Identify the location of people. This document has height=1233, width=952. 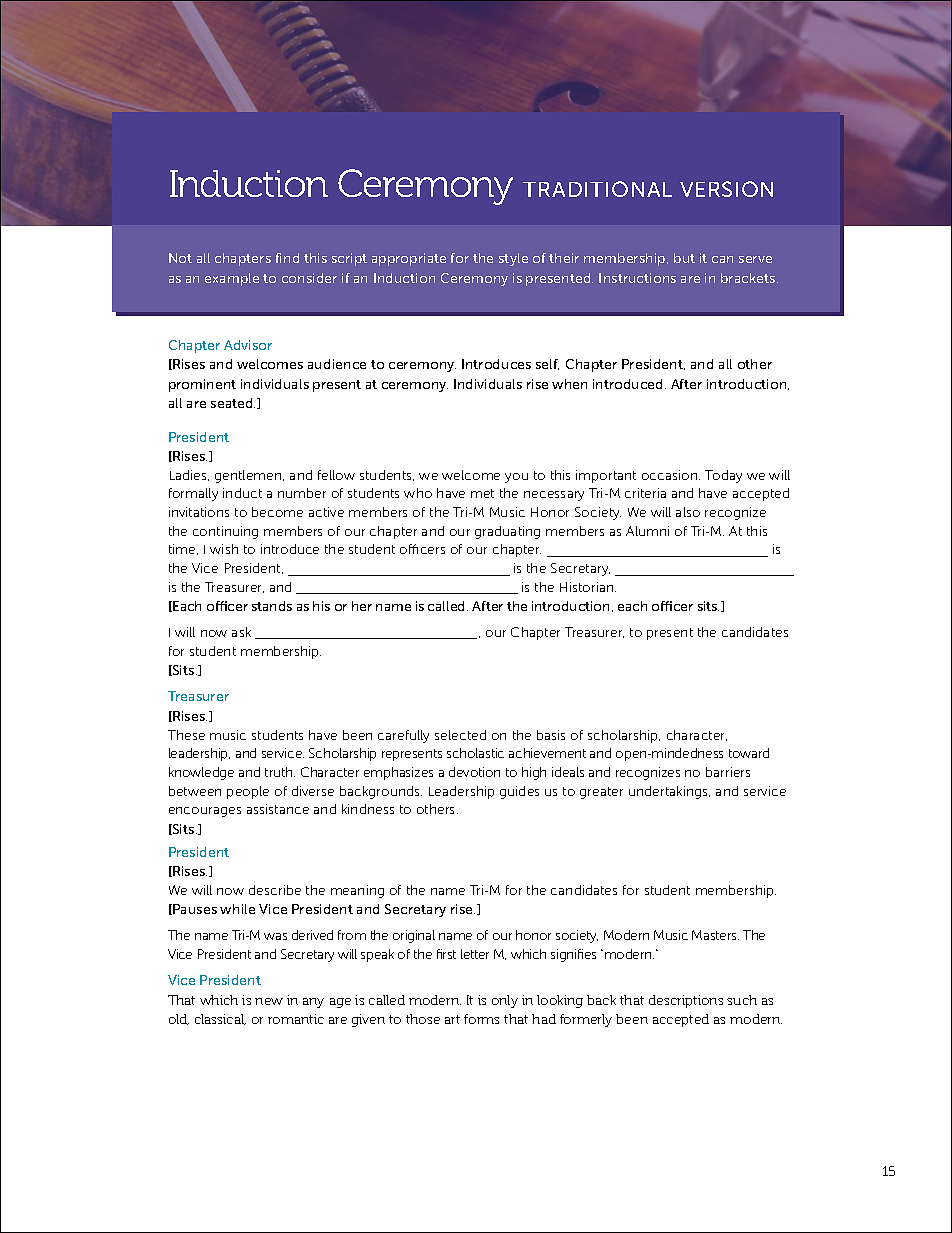
(248, 792).
